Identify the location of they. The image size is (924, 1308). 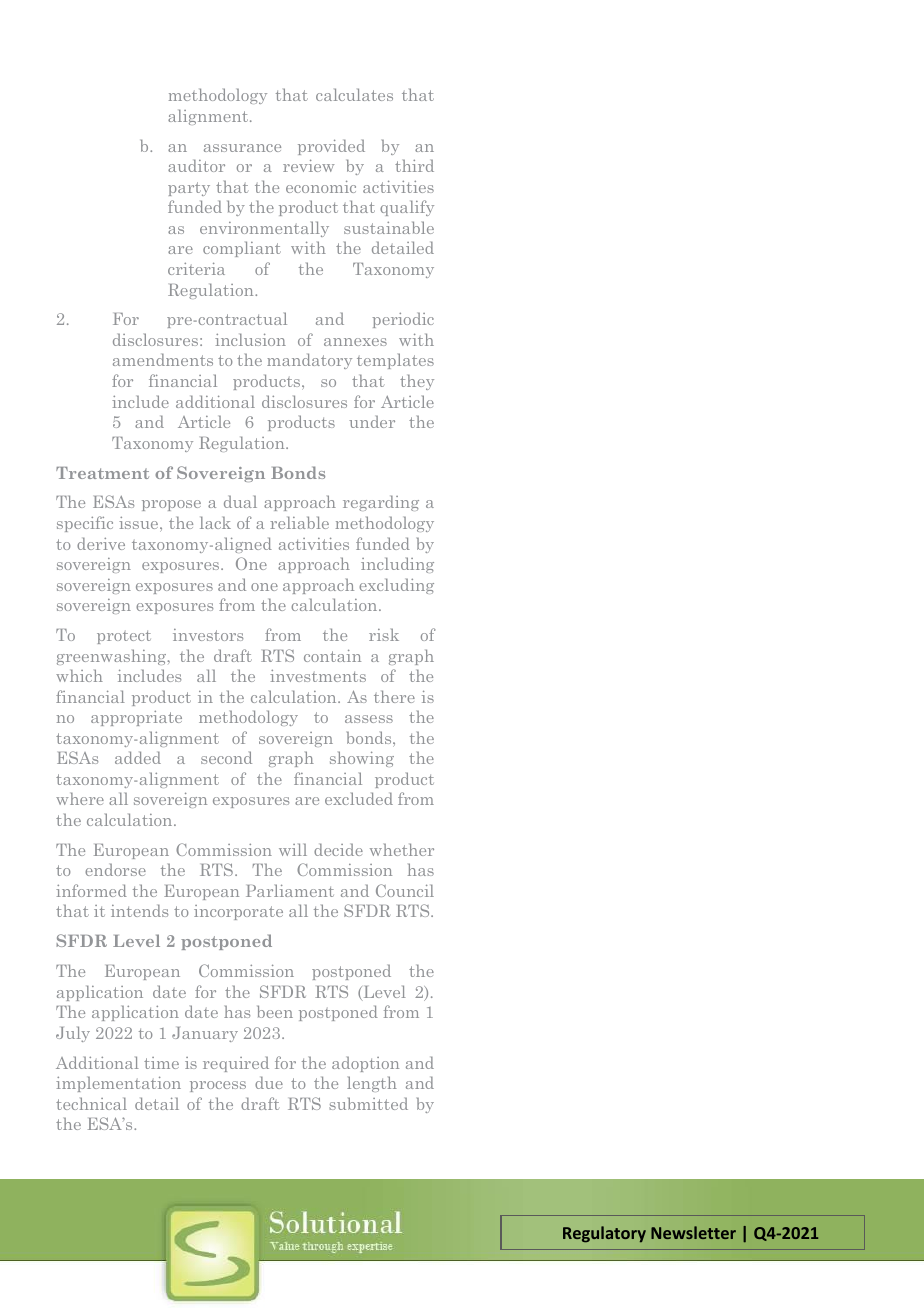
(417, 382).
